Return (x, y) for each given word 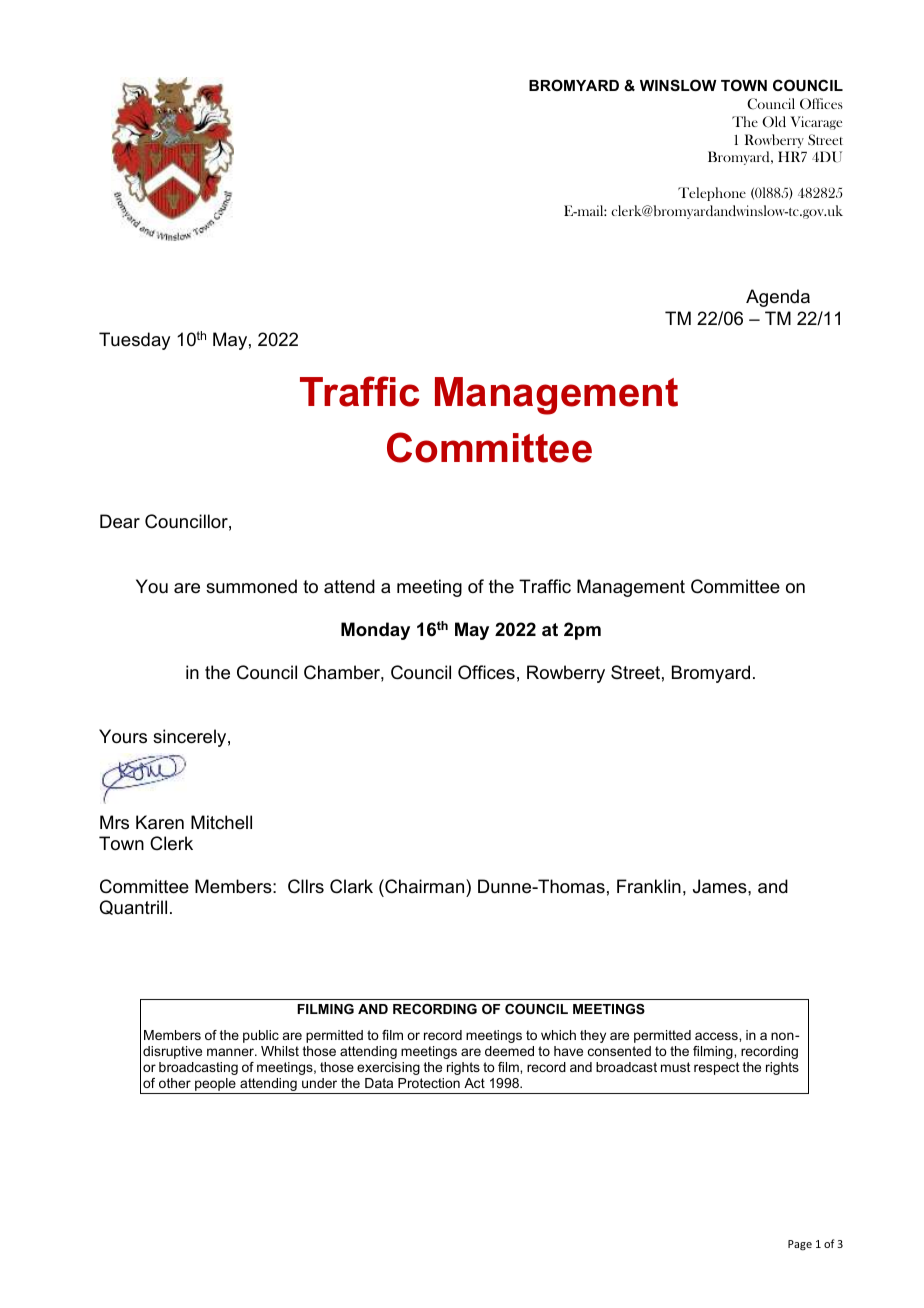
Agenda (778, 298)
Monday (375, 631)
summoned (251, 586)
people (215, 1086)
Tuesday (134, 341)
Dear (120, 521)
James (721, 886)
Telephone (712, 194)
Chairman (425, 886)
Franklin (649, 886)
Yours (123, 736)
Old (774, 122)
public (261, 1036)
